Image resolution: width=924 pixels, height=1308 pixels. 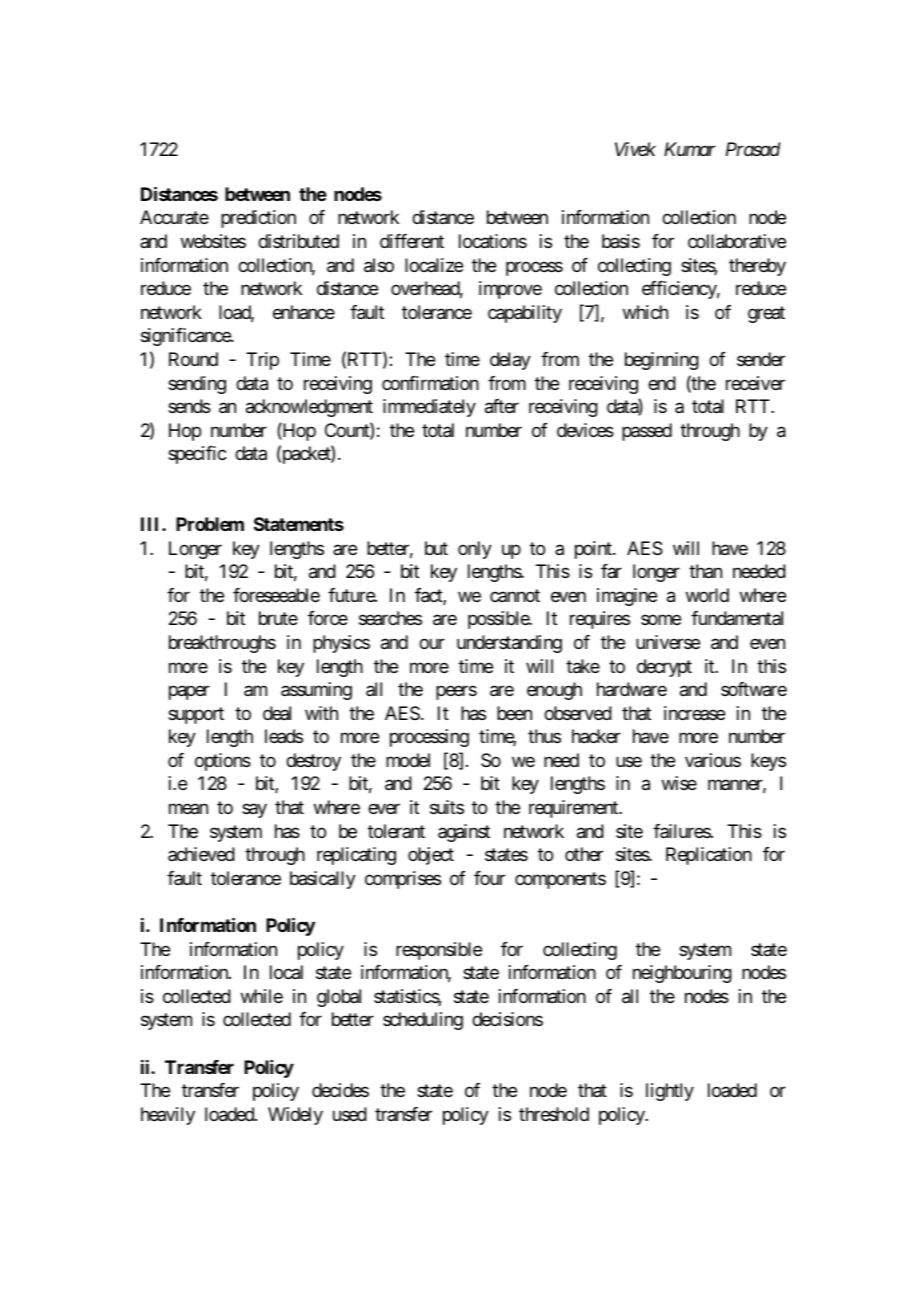 I want to click on paper, so click(x=189, y=693).
